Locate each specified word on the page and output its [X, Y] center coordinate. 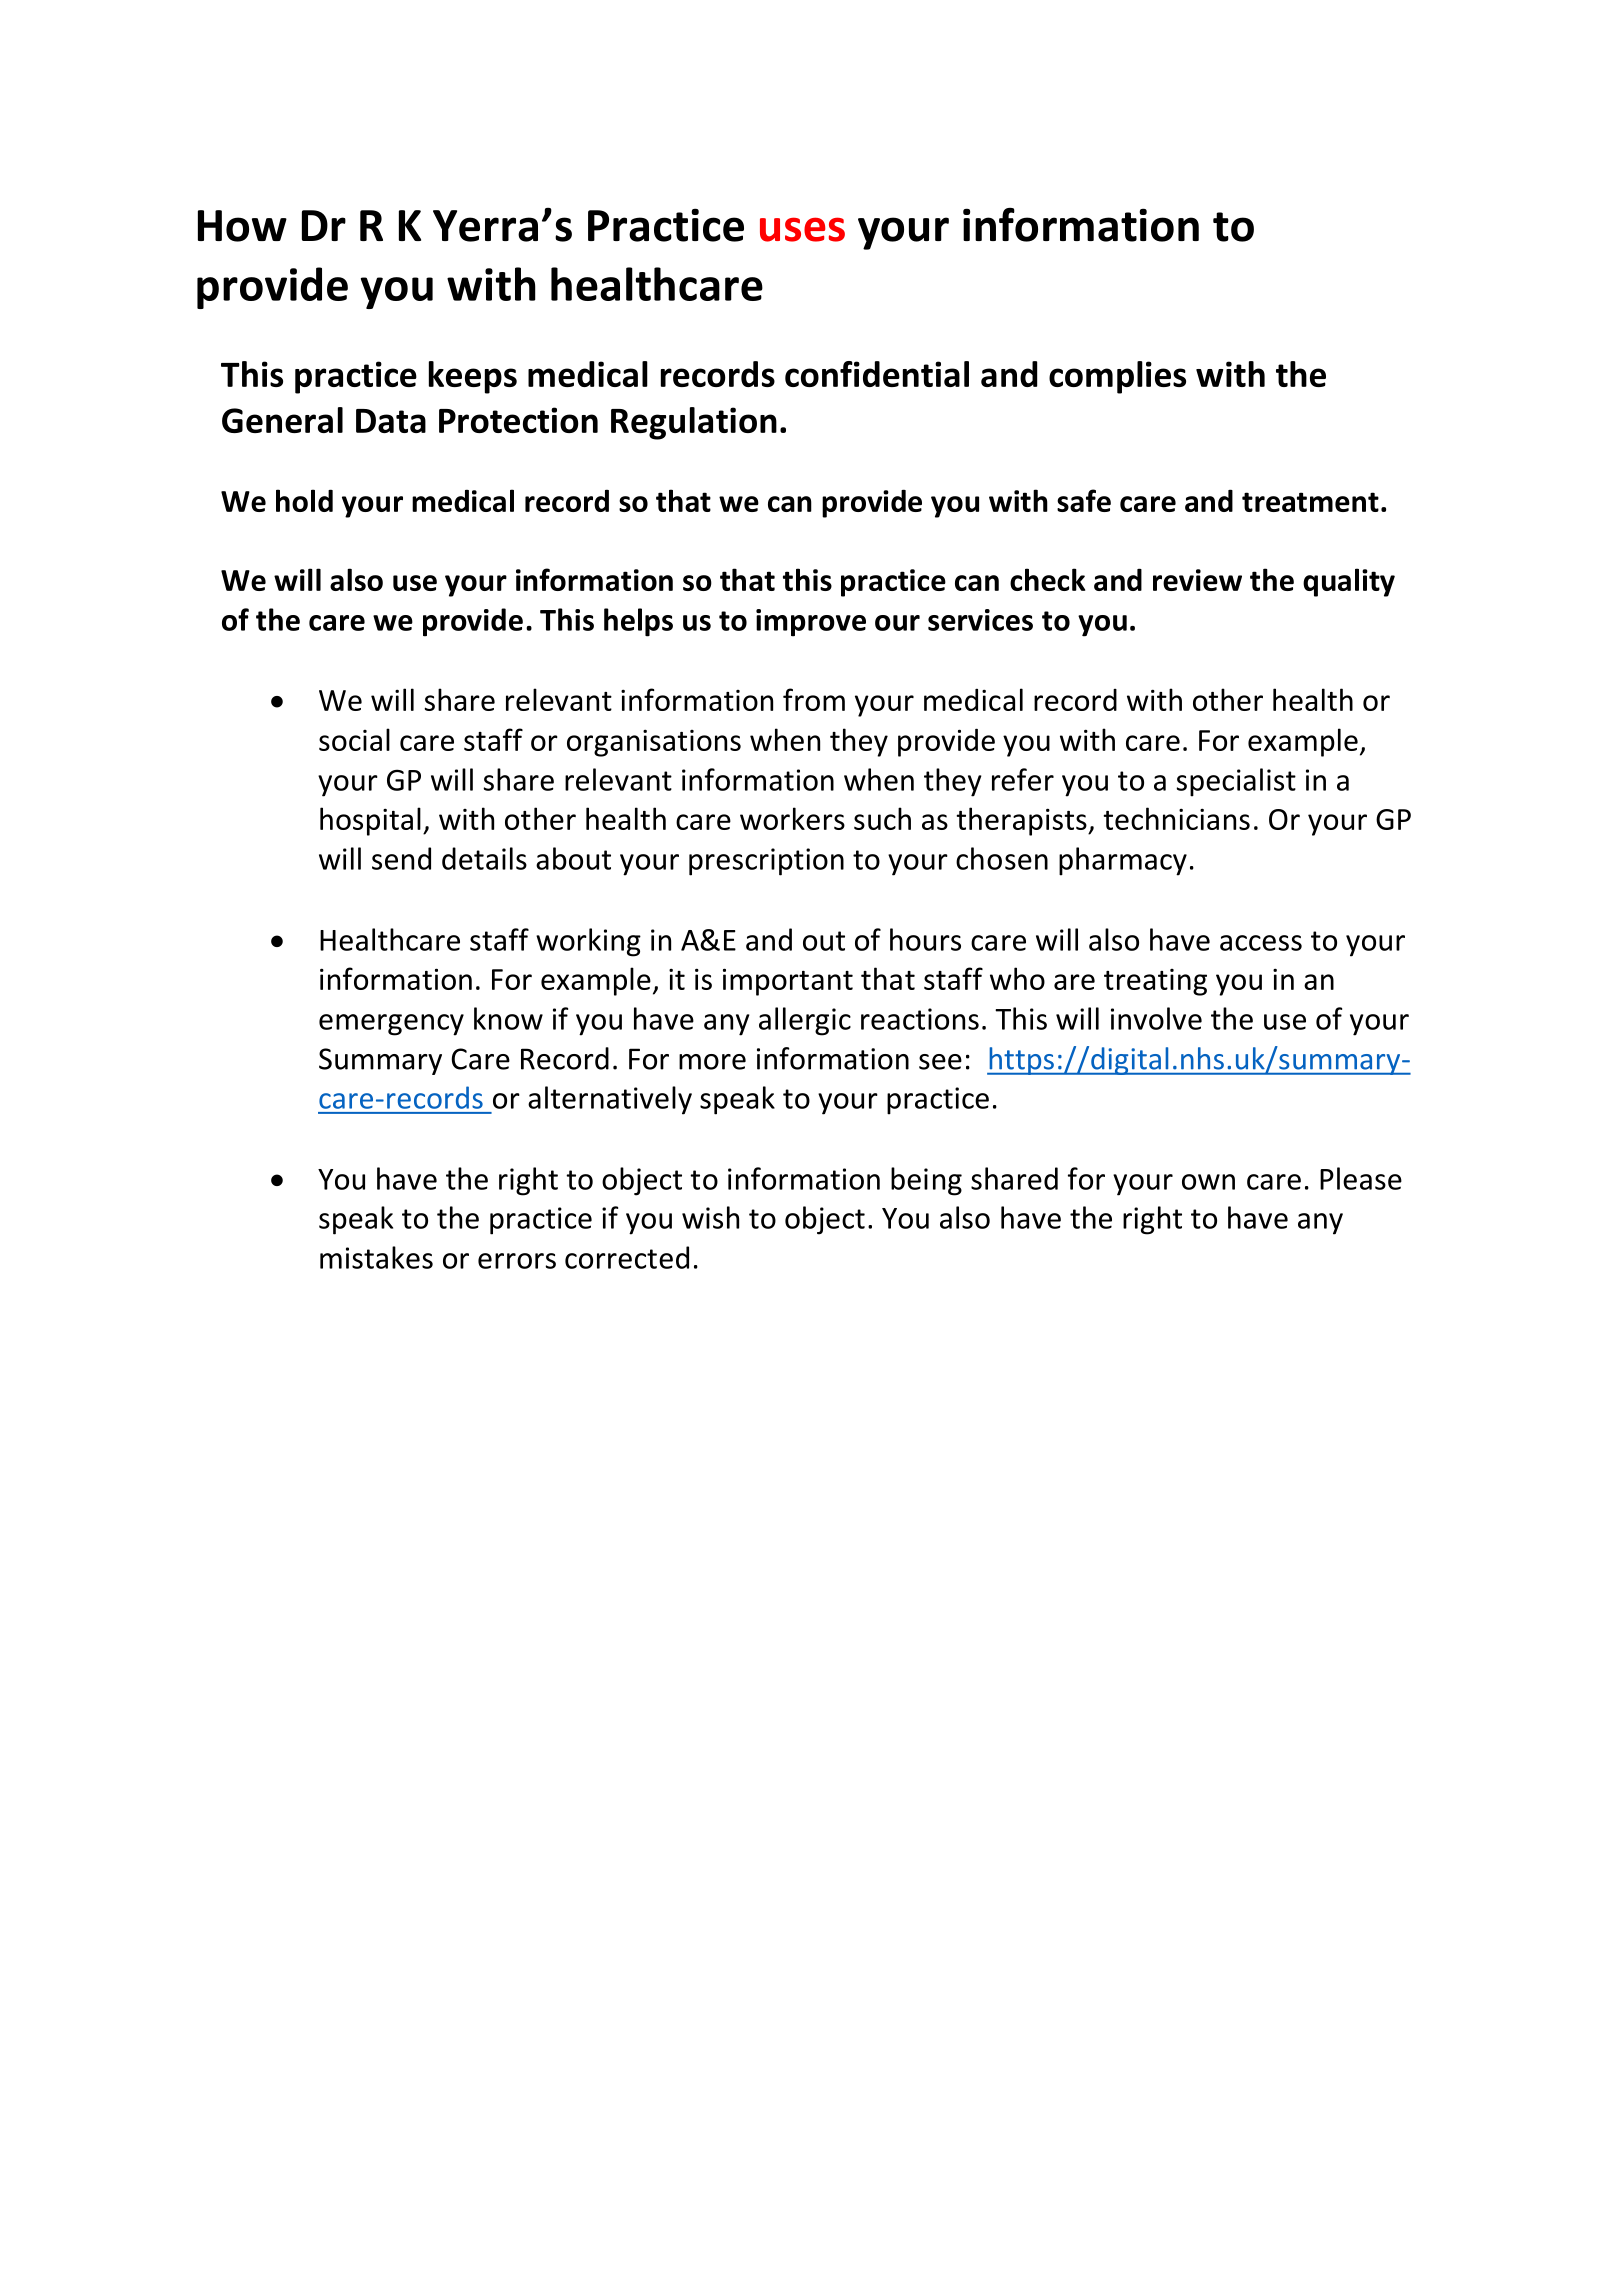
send [401, 858]
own [1208, 1182]
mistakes [376, 1257]
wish [710, 1217]
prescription [766, 862]
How [242, 226]
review [1197, 580]
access [1261, 943]
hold [304, 500]
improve [811, 623]
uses [802, 229]
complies [1117, 377]
